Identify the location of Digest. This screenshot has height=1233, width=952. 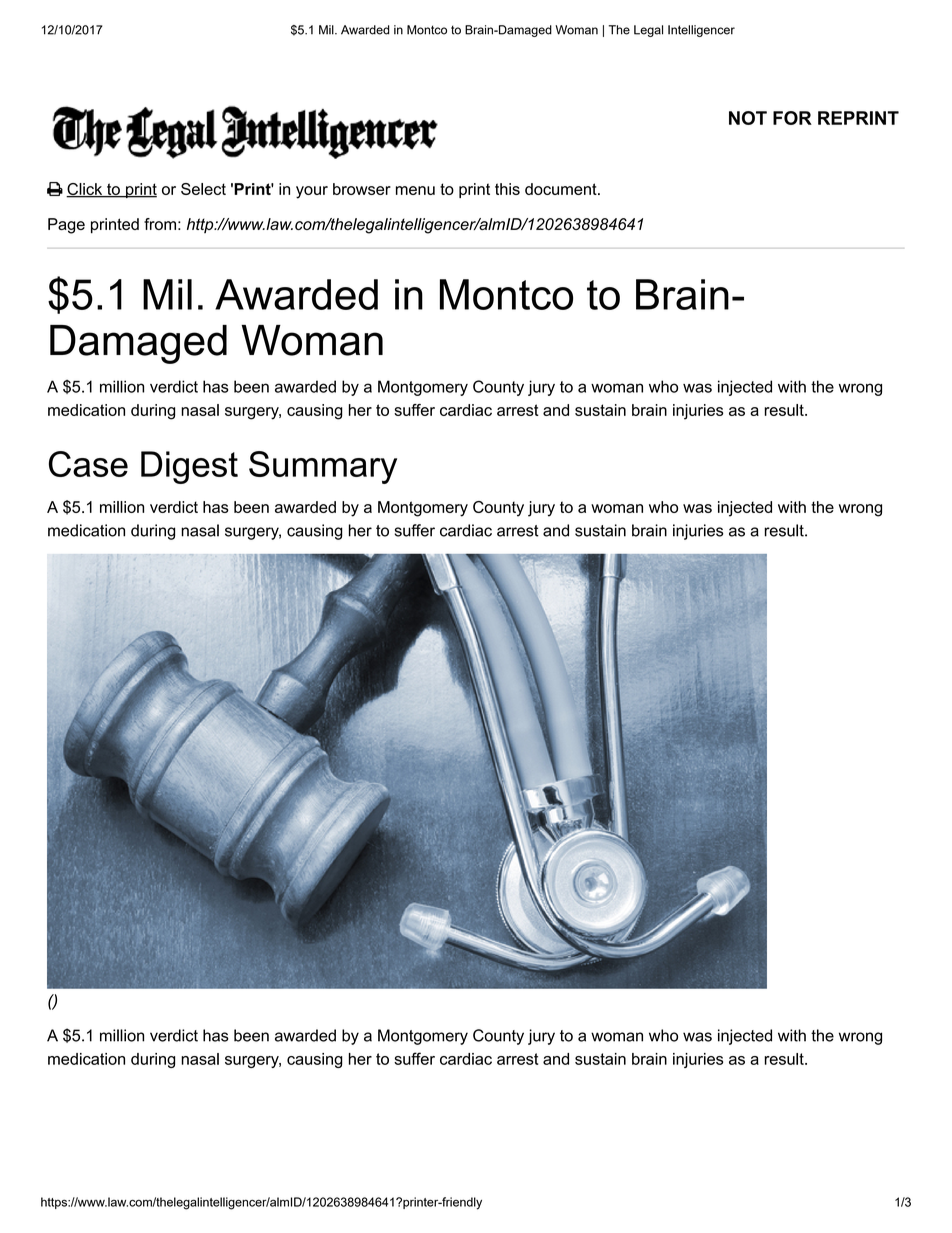
(189, 467).
